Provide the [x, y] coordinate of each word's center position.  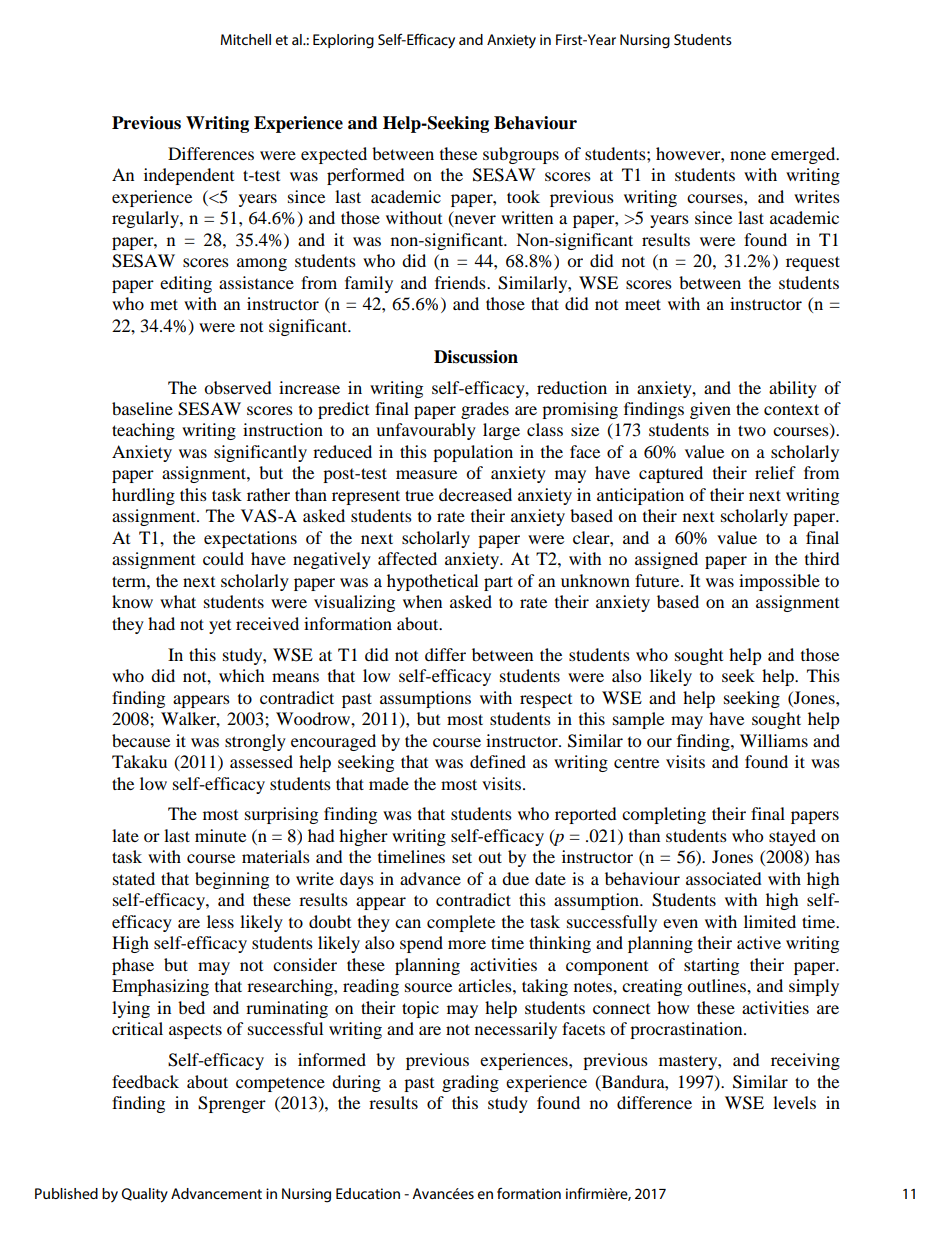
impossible [779, 582]
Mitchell [246, 39]
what [178, 601]
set [462, 857]
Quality [144, 1195]
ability [793, 389]
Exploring [343, 41]
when [422, 601]
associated [724, 878]
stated [134, 878]
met [164, 304]
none [748, 155]
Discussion [476, 357]
